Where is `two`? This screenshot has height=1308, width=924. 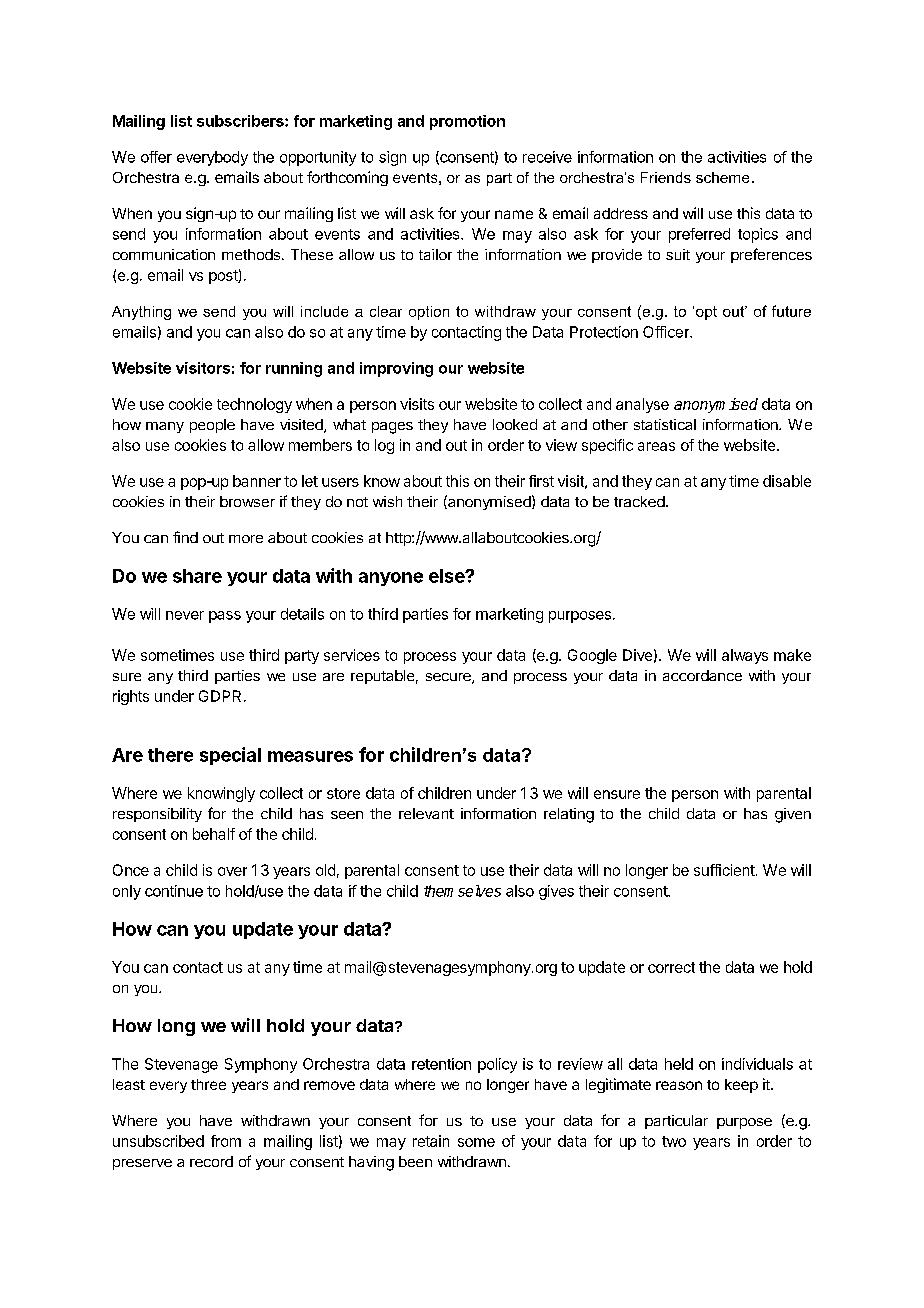 two is located at coordinates (674, 1141).
